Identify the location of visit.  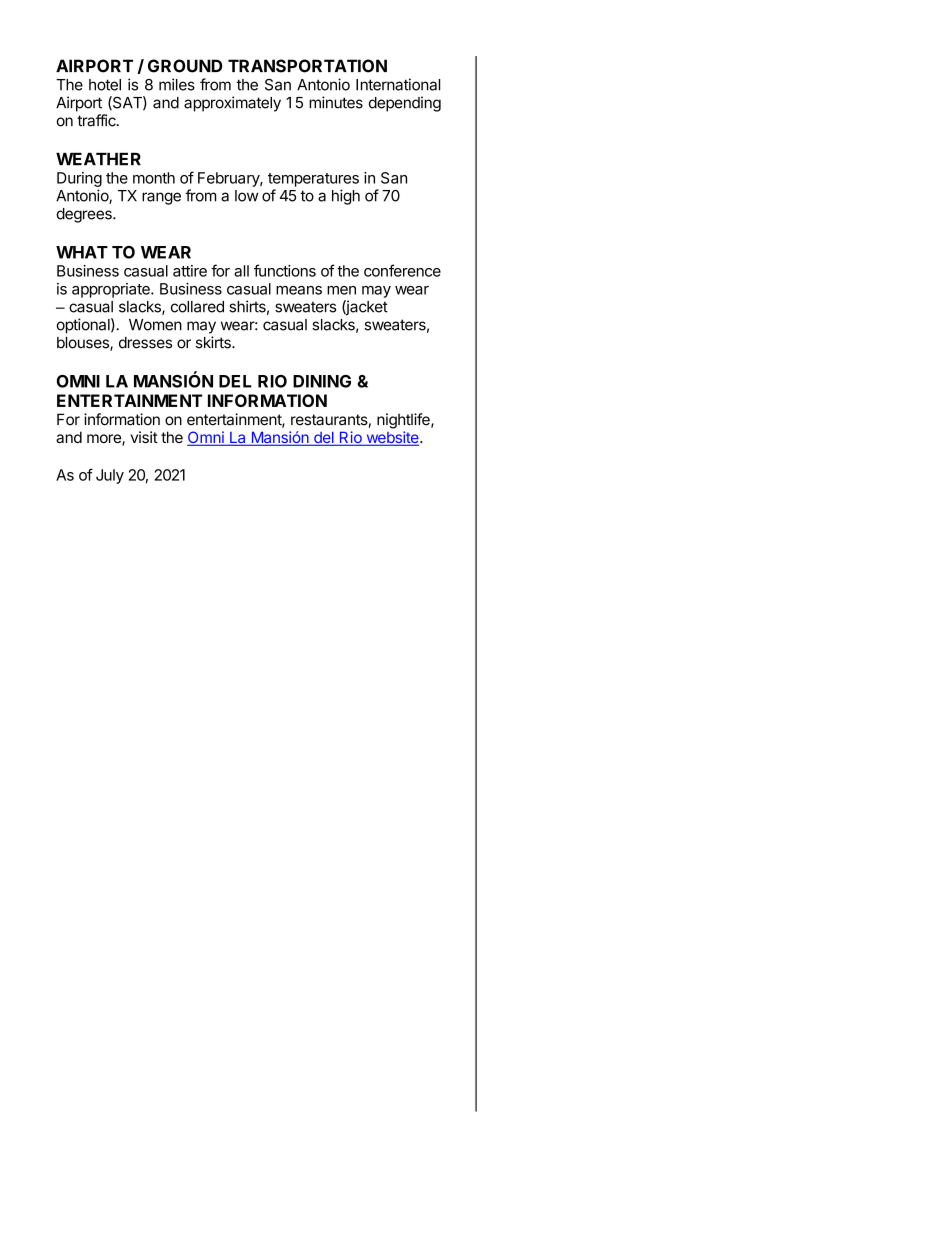
(144, 437).
